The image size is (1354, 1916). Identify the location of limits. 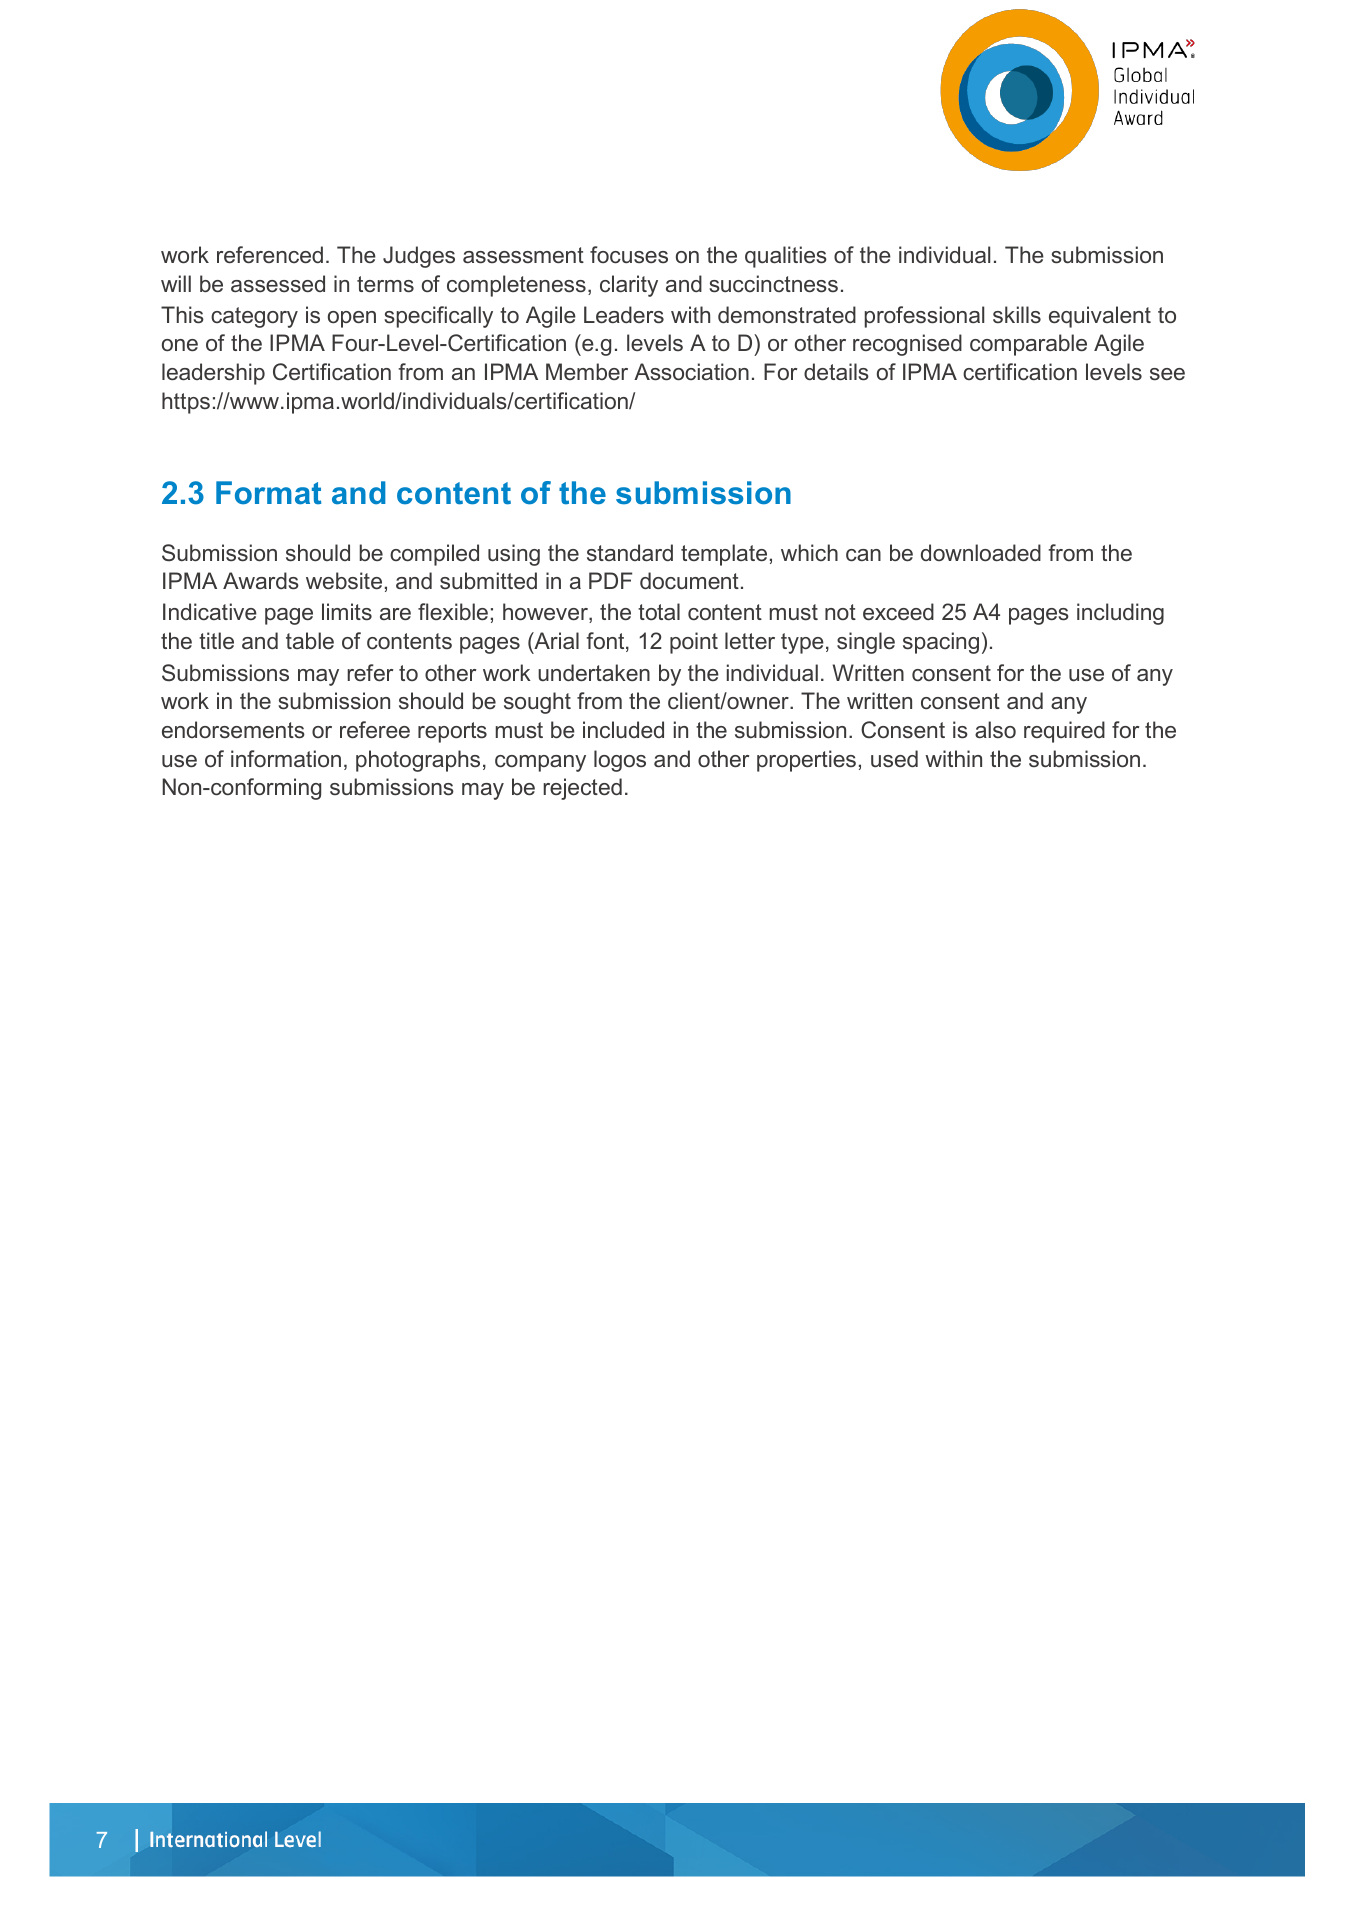
(347, 612).
